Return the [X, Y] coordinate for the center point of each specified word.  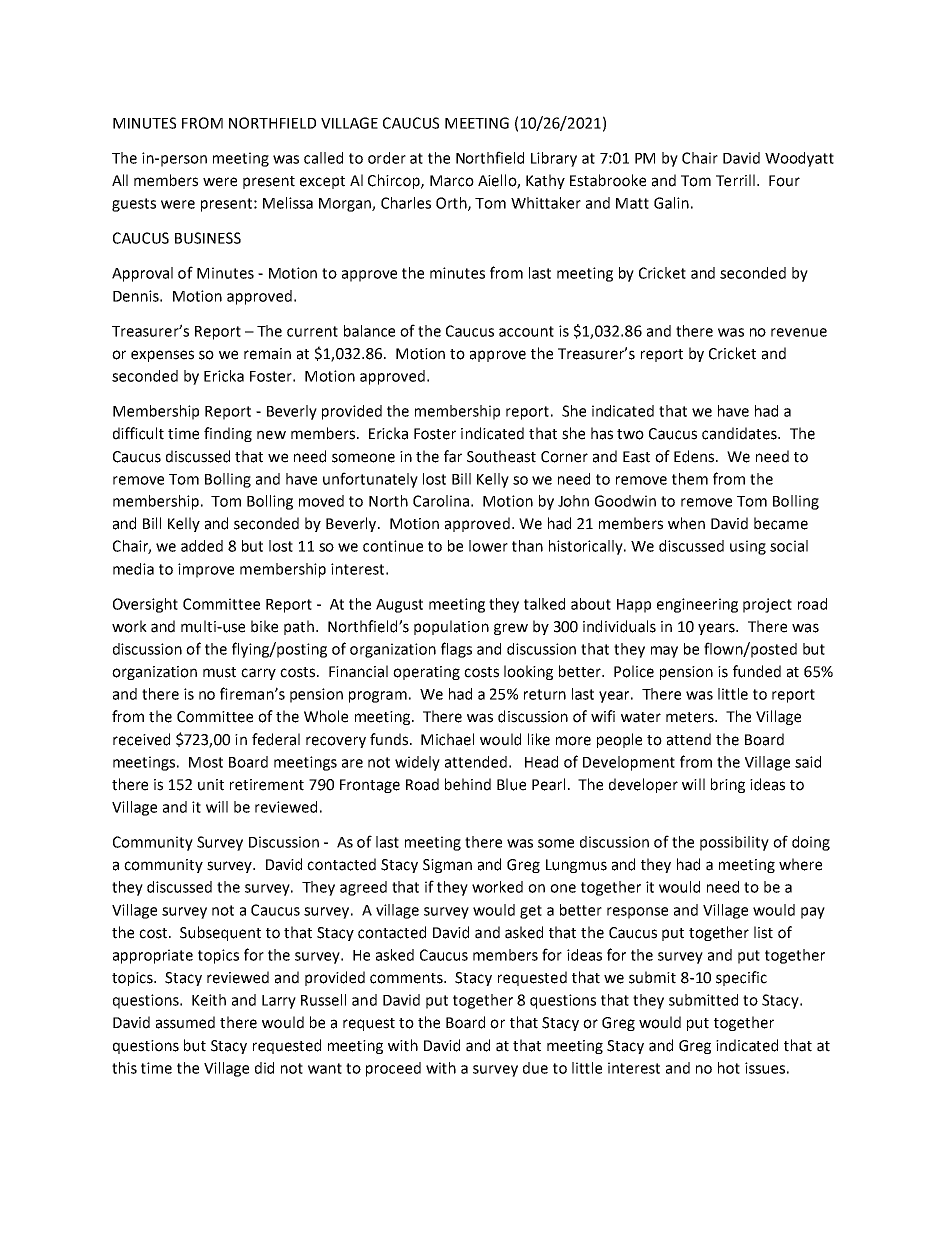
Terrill [737, 180]
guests [134, 205]
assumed [185, 1022]
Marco [452, 181]
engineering [697, 605]
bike [264, 626]
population [451, 627]
